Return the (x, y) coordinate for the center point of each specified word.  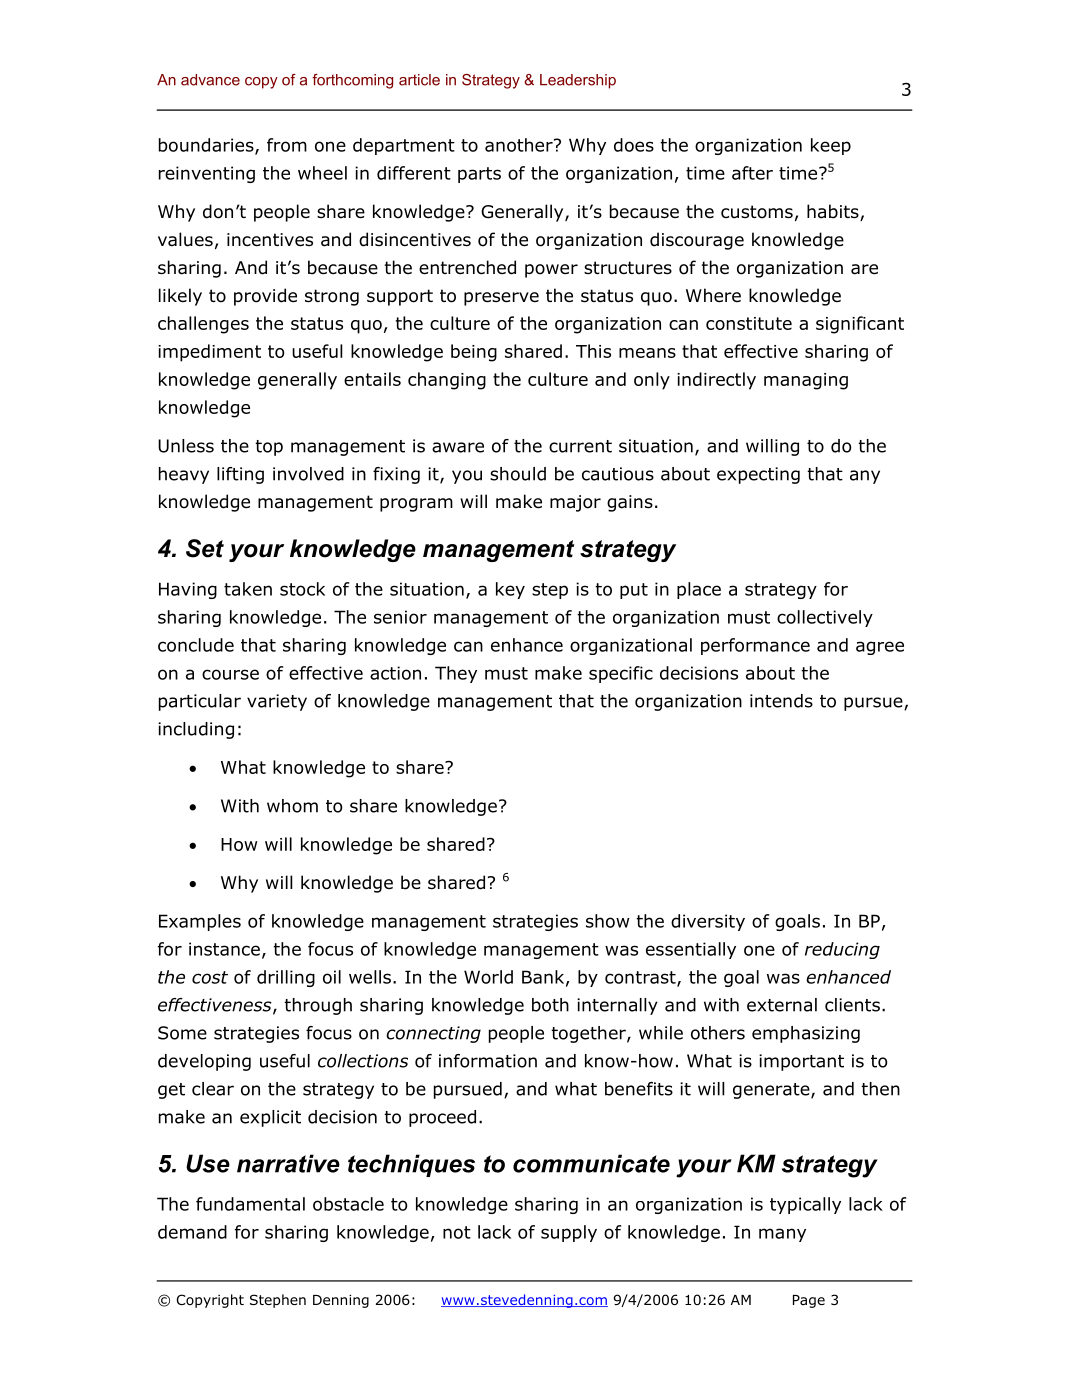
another (520, 145)
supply (569, 1233)
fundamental (250, 1204)
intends (781, 701)
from (287, 145)
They (456, 674)
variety (277, 702)
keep (831, 146)
